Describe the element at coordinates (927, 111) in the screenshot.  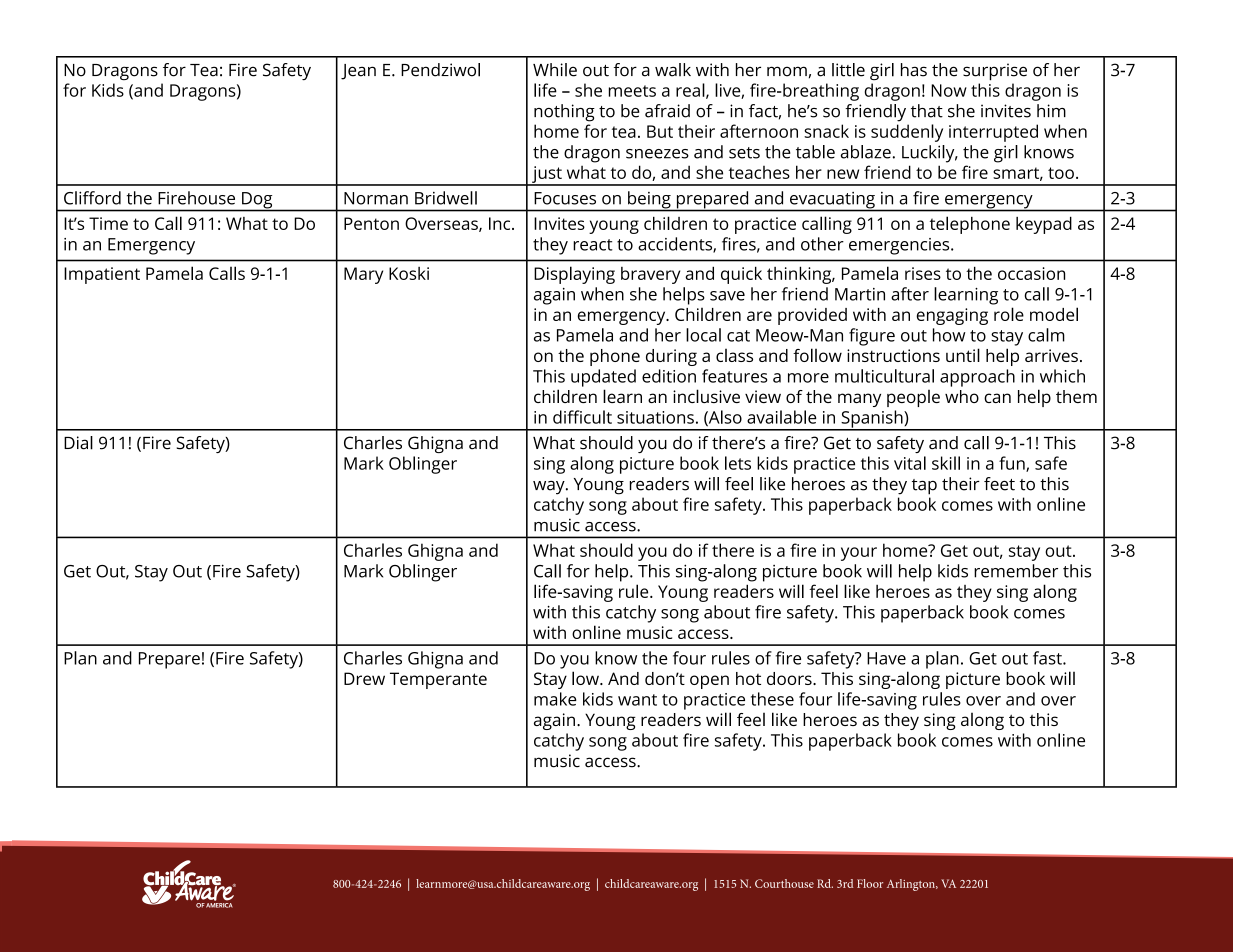
I see `that` at that location.
